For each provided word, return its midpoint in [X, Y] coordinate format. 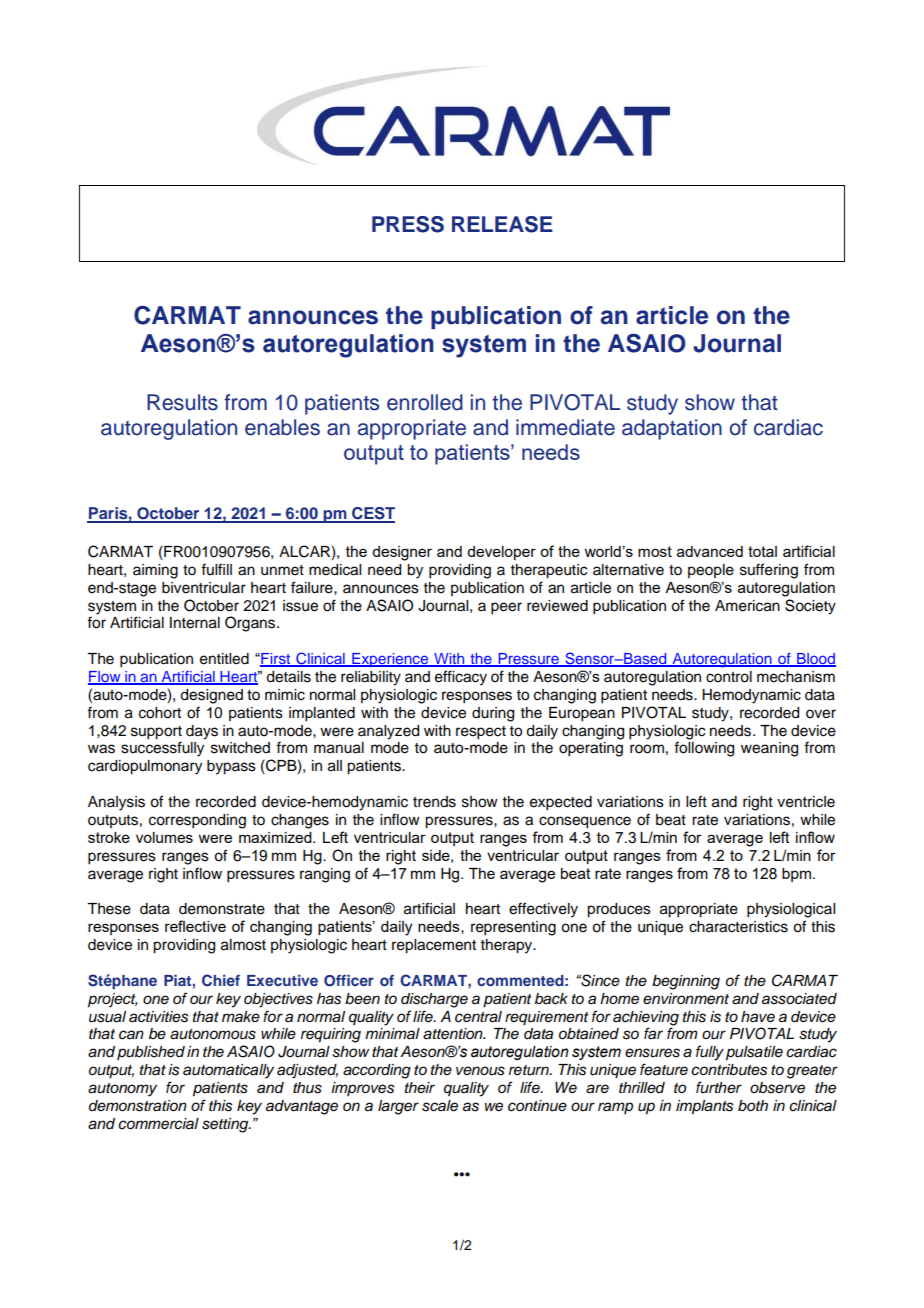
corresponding [197, 821]
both [753, 1105]
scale [440, 1106]
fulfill [216, 569]
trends [434, 802]
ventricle [806, 802]
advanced [710, 551]
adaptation [672, 429]
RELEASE [502, 224]
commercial [158, 1124]
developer [501, 553]
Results [182, 402]
